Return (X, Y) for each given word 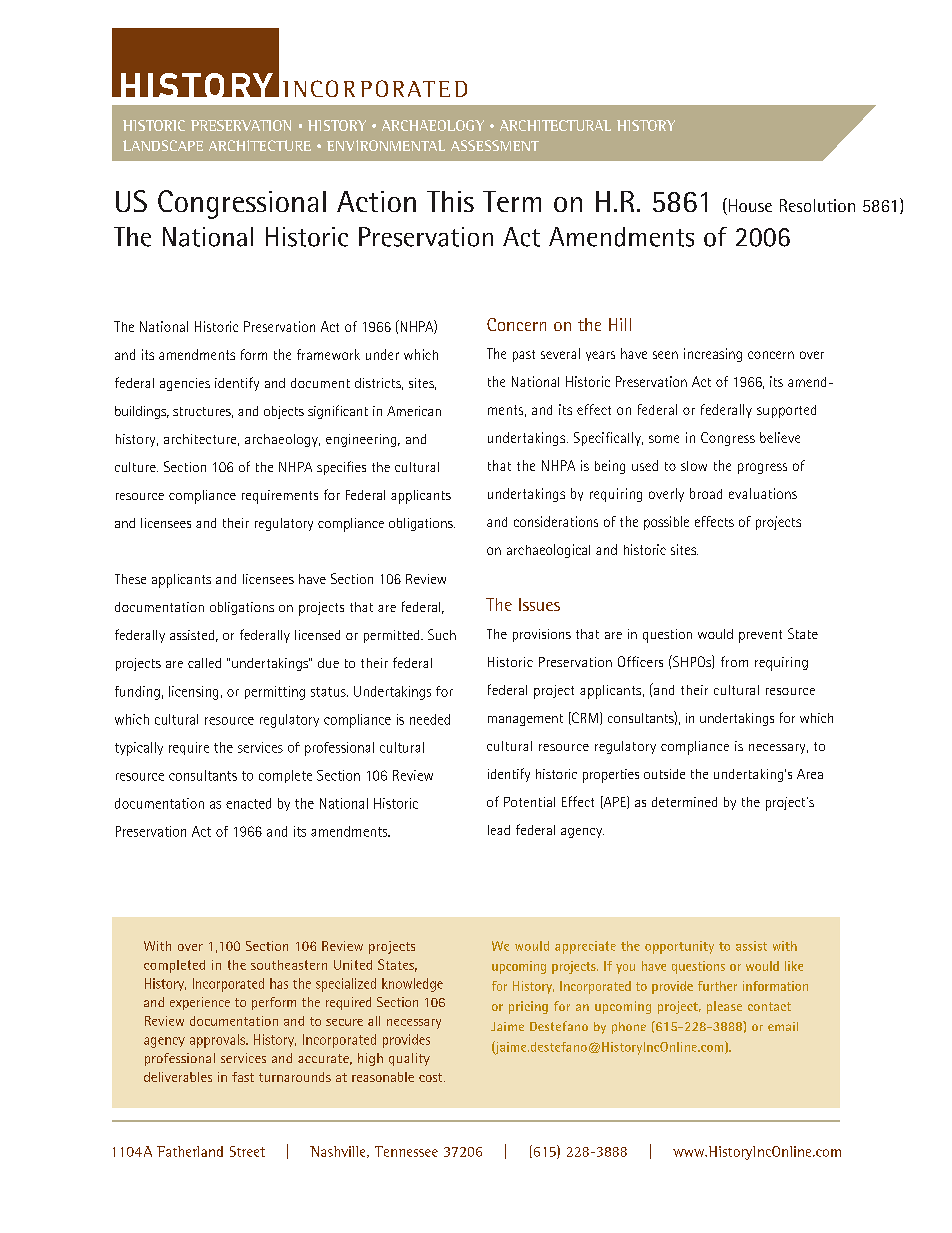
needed (430, 719)
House (749, 206)
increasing (713, 355)
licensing (193, 693)
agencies (185, 384)
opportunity (679, 947)
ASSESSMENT (495, 145)
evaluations (763, 493)
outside (664, 774)
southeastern (289, 965)
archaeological (548, 551)
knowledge (412, 985)
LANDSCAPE (163, 145)
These (130, 579)
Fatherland (190, 1151)
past (524, 356)
